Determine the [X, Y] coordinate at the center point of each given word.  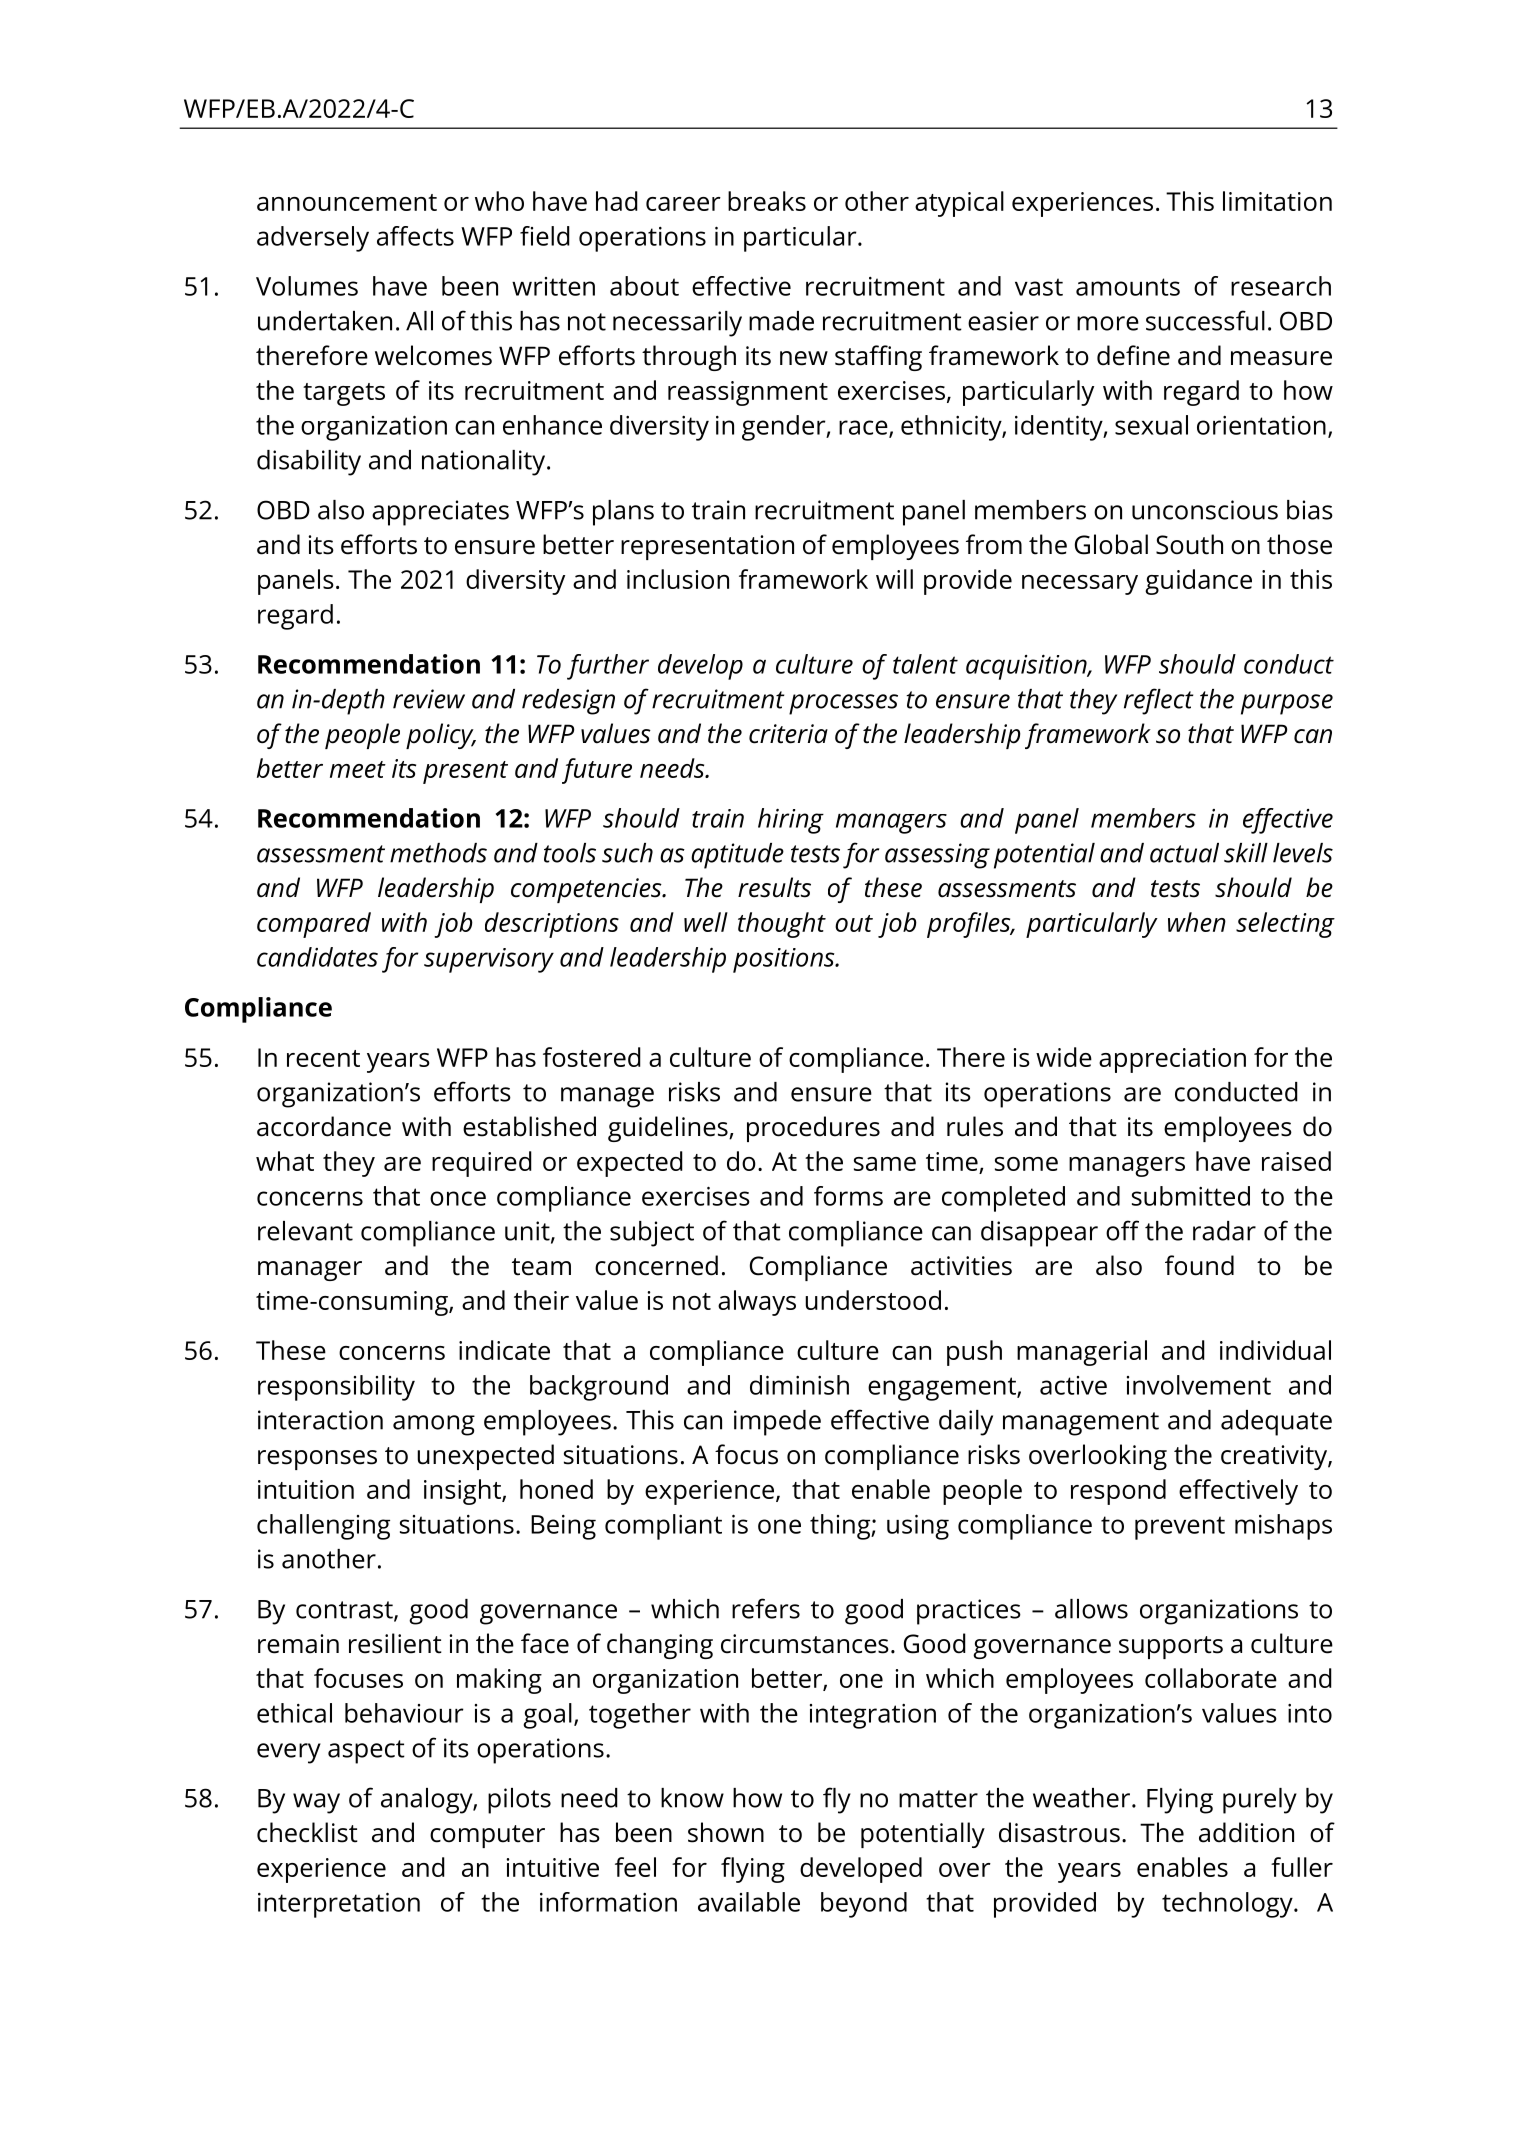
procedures [813, 1129]
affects [415, 236]
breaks [767, 201]
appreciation [1172, 1060]
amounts [1128, 287]
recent [323, 1058]
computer [487, 1836]
